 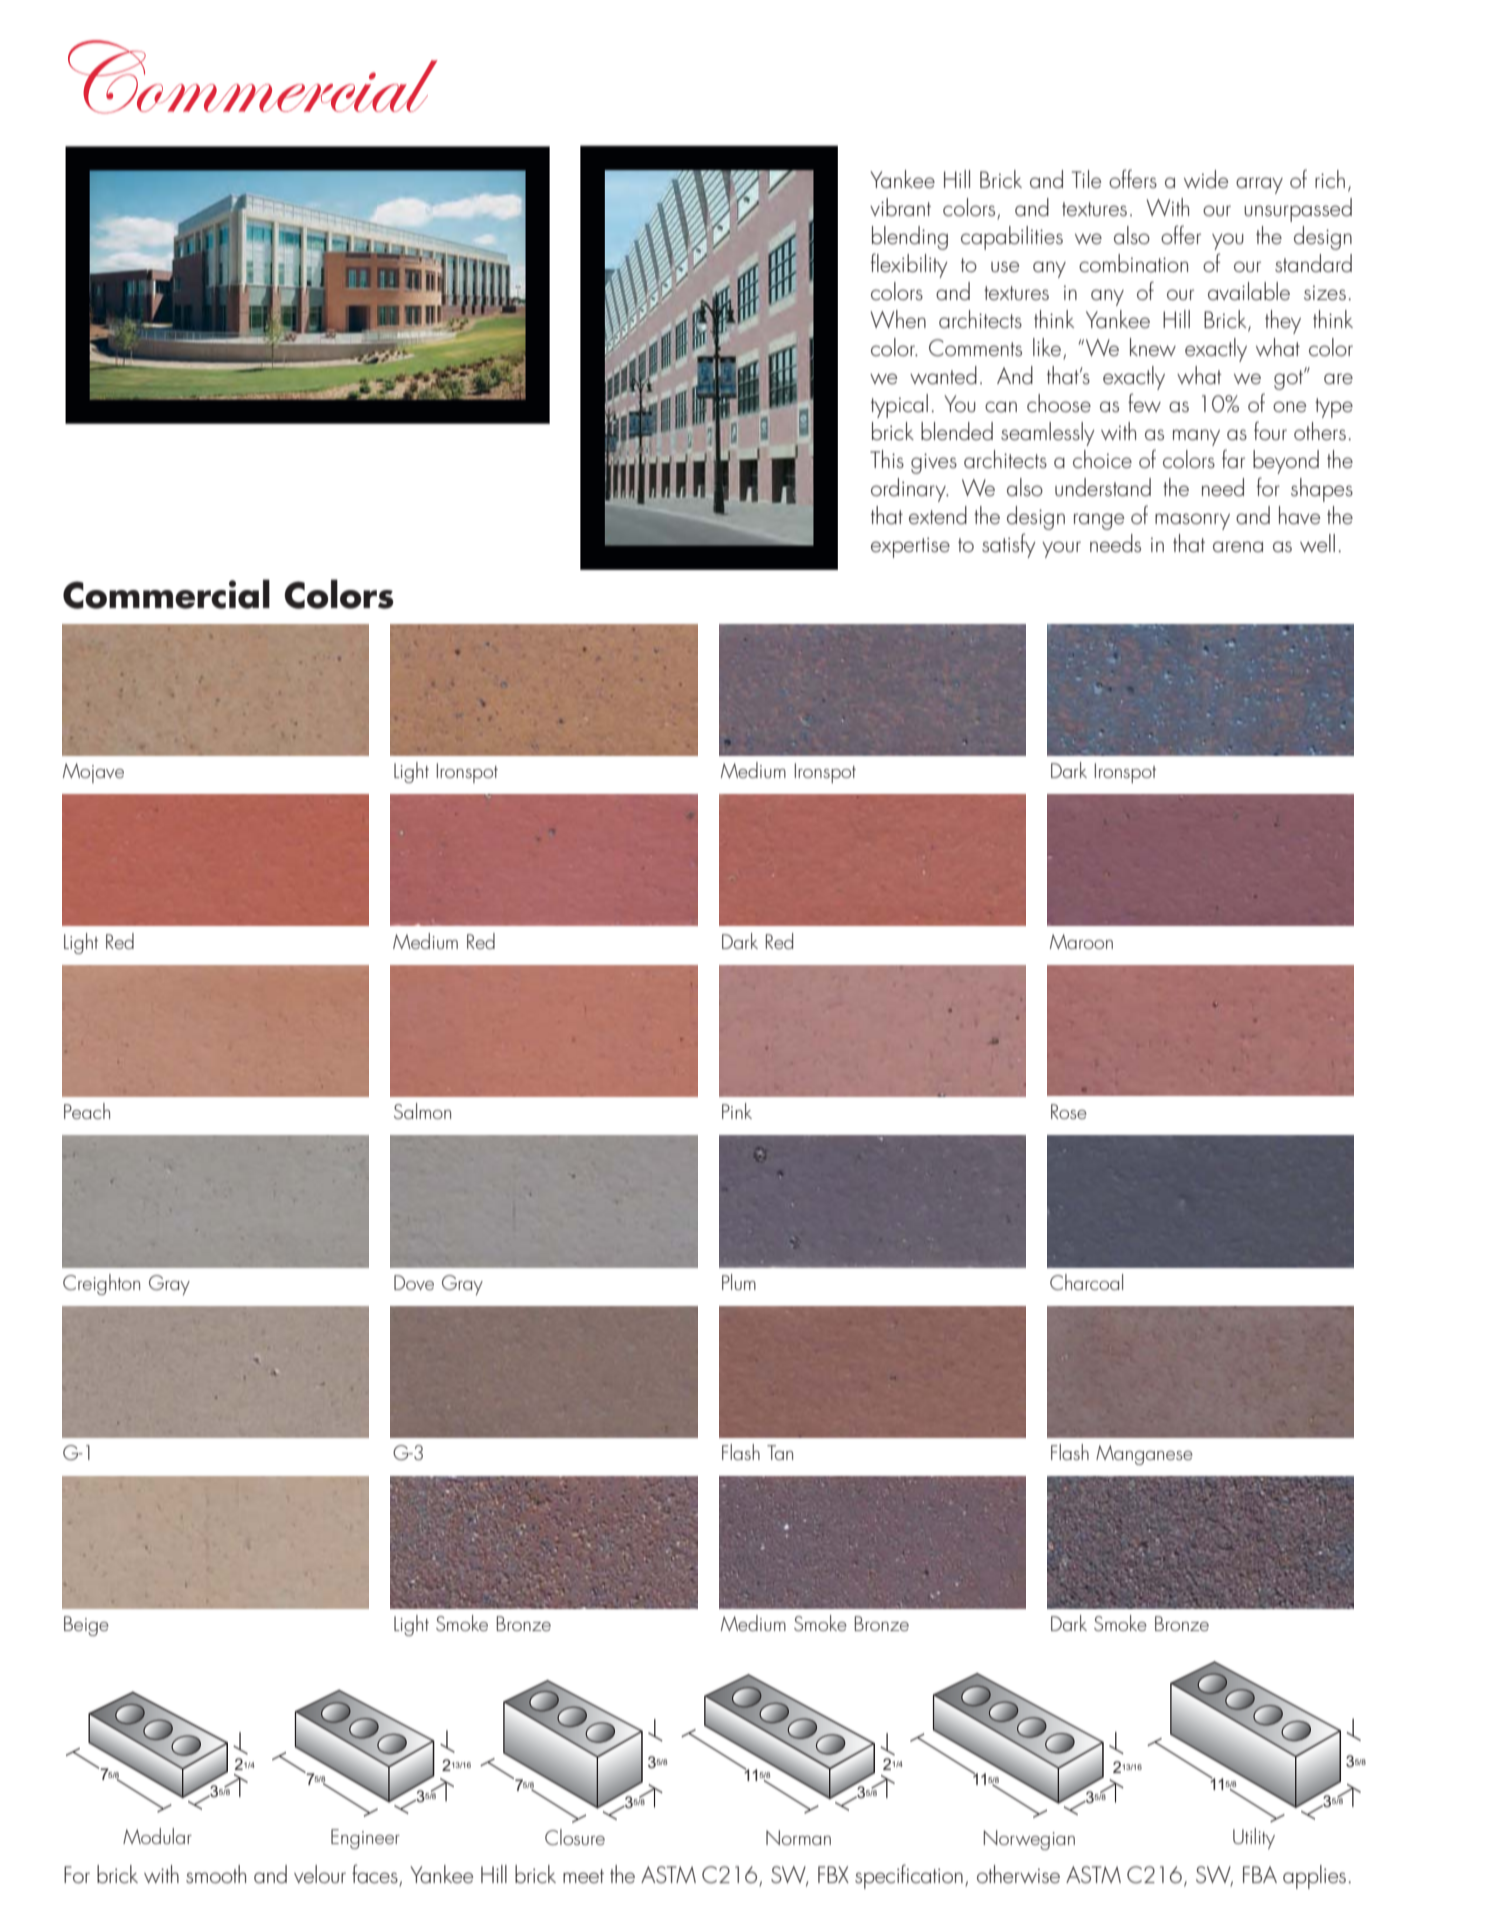 I want to click on expertise, so click(x=910, y=547).
